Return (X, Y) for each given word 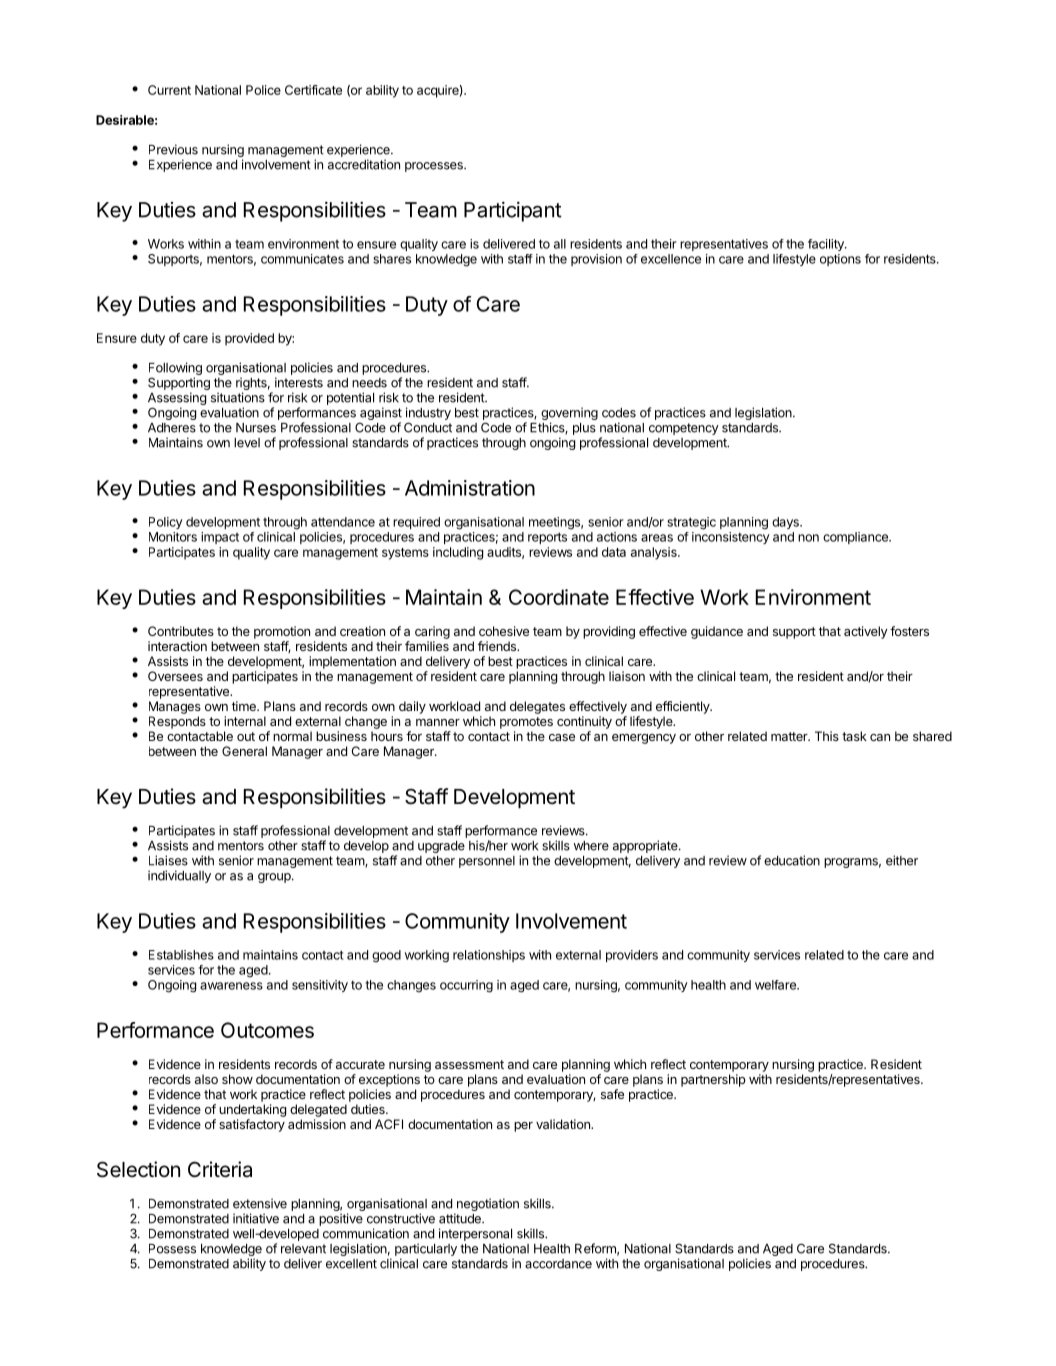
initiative (256, 1218)
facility (827, 245)
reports (547, 538)
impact (220, 538)
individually (179, 876)
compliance (856, 538)
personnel (487, 862)
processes (435, 167)
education (792, 860)
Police (263, 90)
